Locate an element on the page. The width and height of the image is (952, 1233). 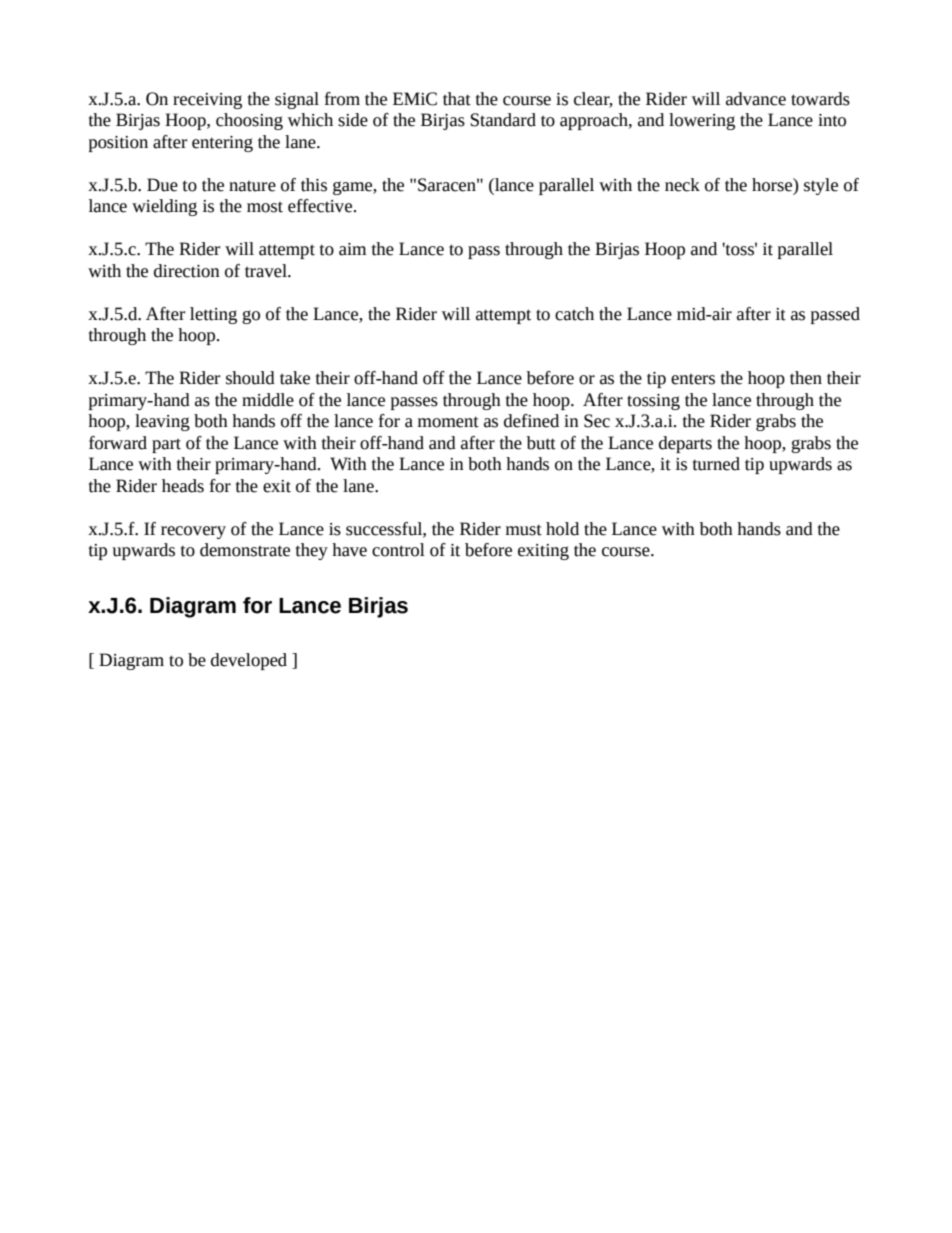
hold is located at coordinates (562, 529).
